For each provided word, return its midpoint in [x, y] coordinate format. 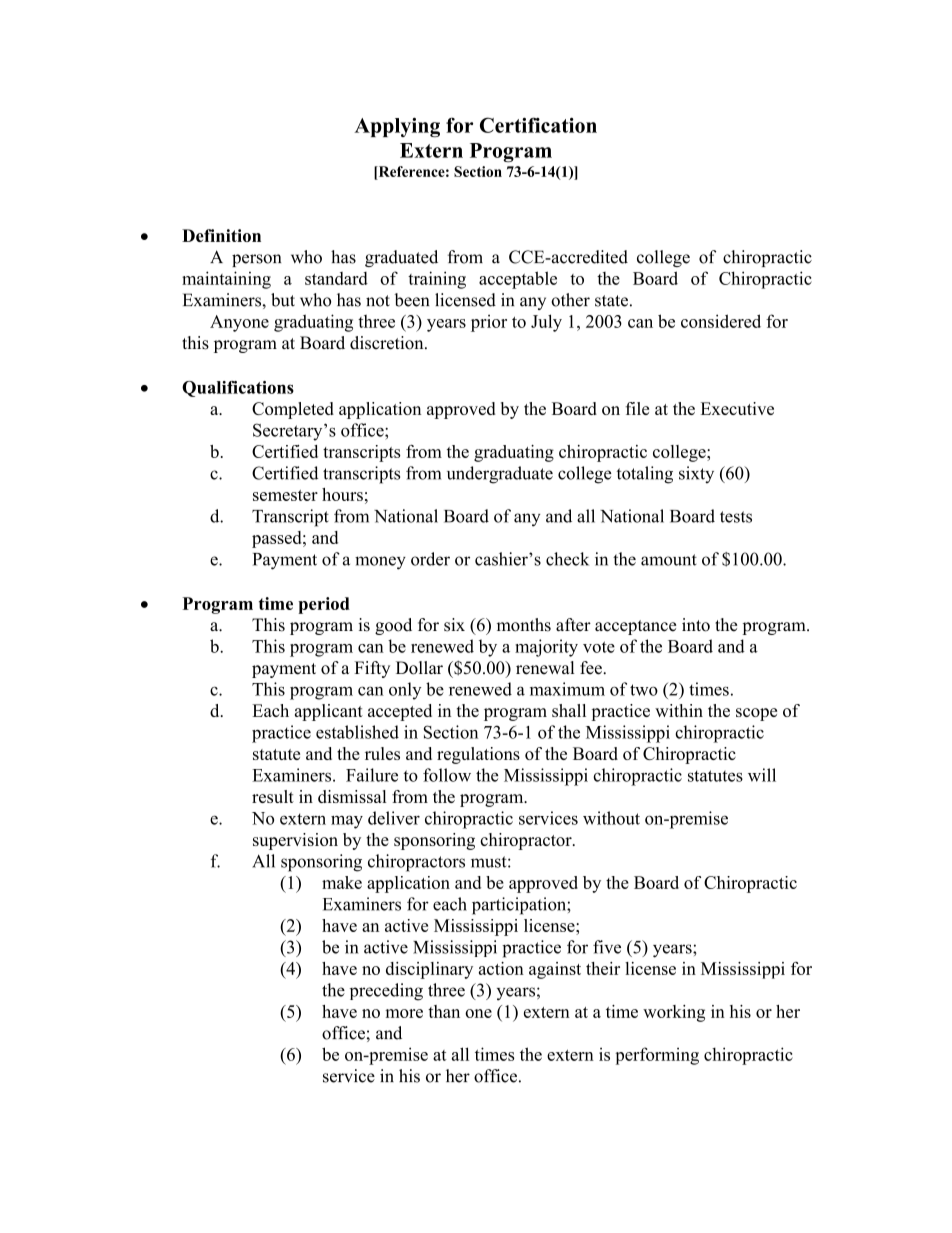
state [611, 301]
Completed [293, 410]
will [762, 775]
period [324, 605]
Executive [737, 408]
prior [489, 323]
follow [447, 775]
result [273, 796]
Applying [397, 127]
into [696, 625]
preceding [386, 992]
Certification [538, 125]
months [524, 625]
